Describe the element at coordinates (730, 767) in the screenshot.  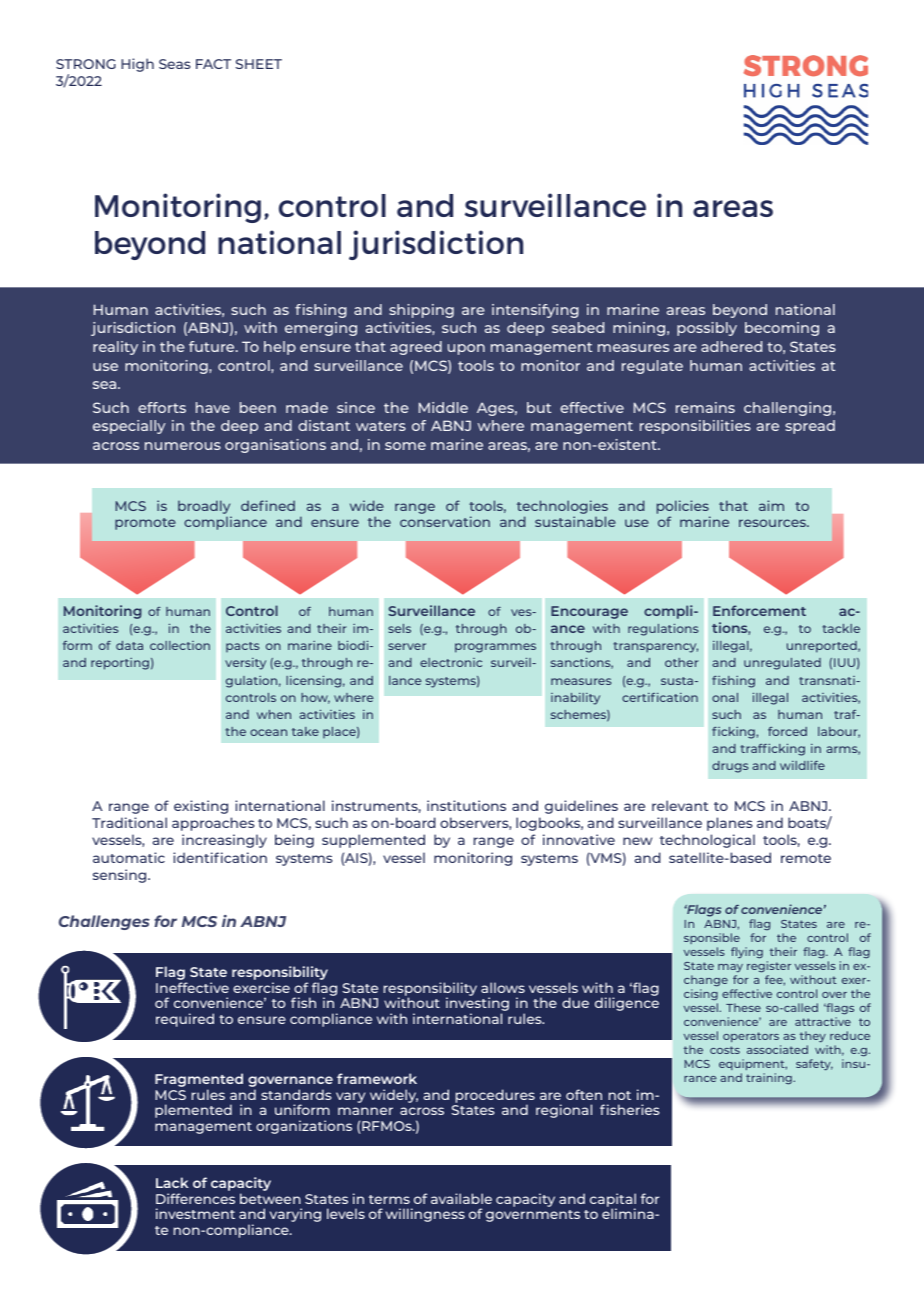
I see `drugs` at that location.
